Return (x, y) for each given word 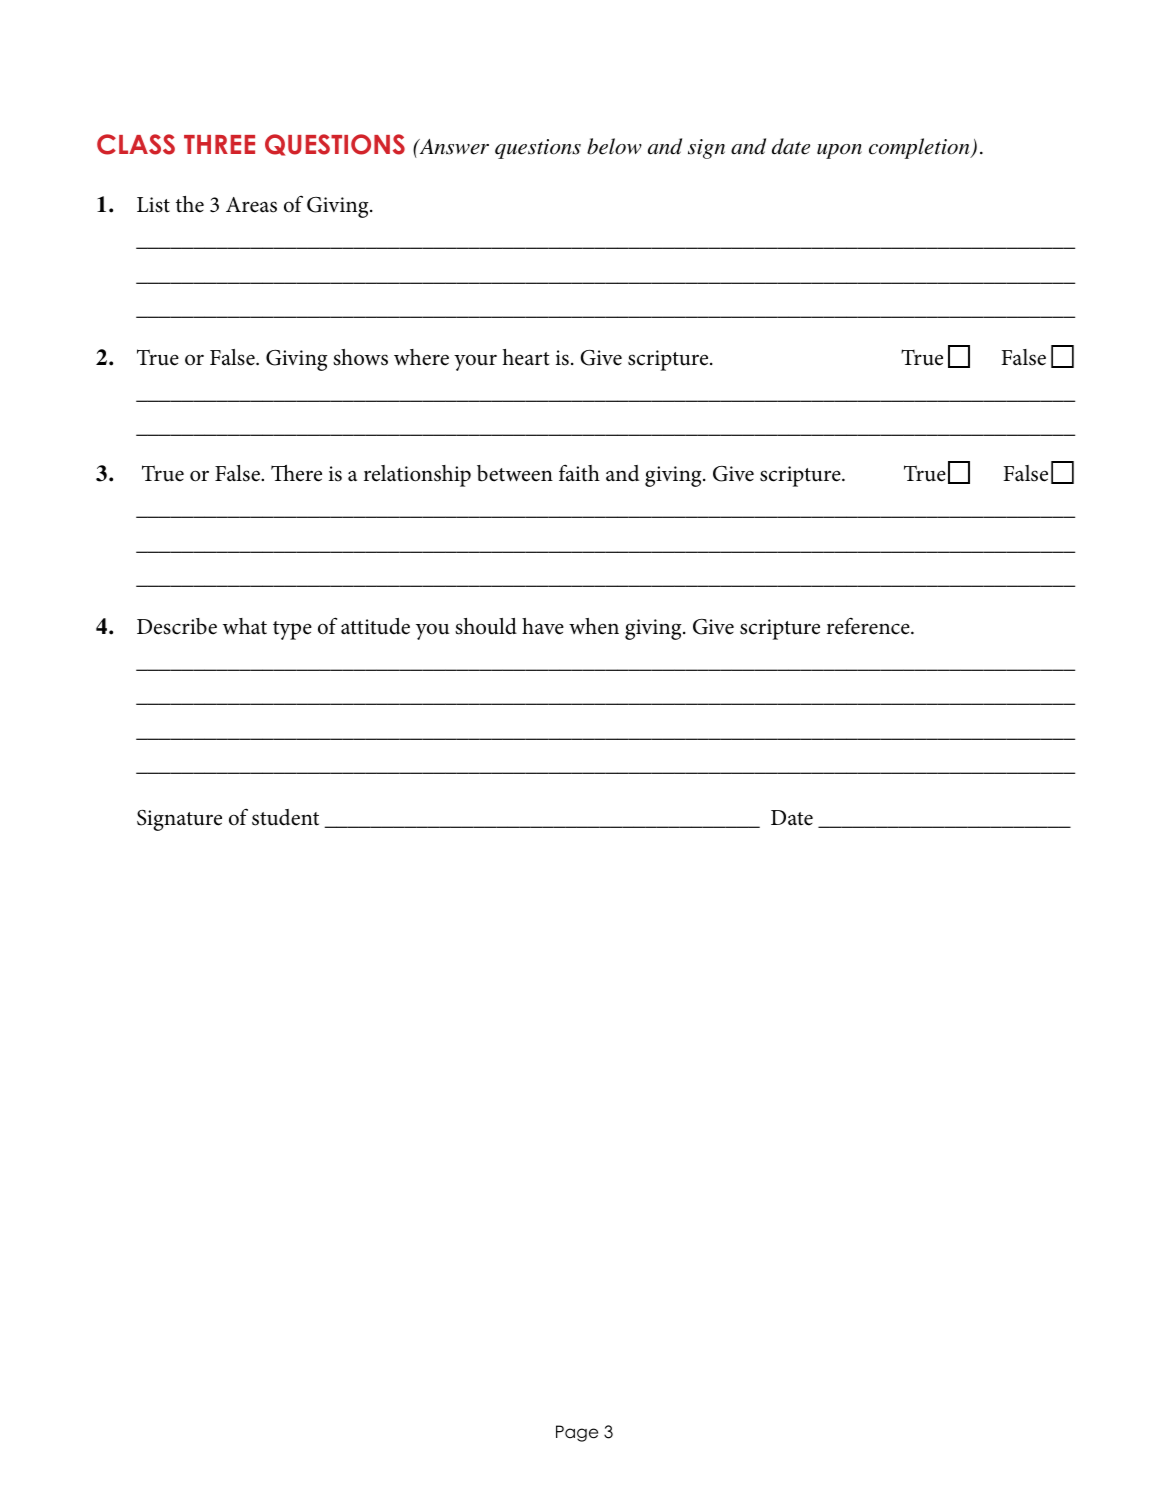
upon (839, 151)
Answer (453, 147)
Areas (251, 205)
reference (869, 626)
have (543, 626)
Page (577, 1433)
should (486, 626)
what (245, 626)
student (285, 817)
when (594, 626)
